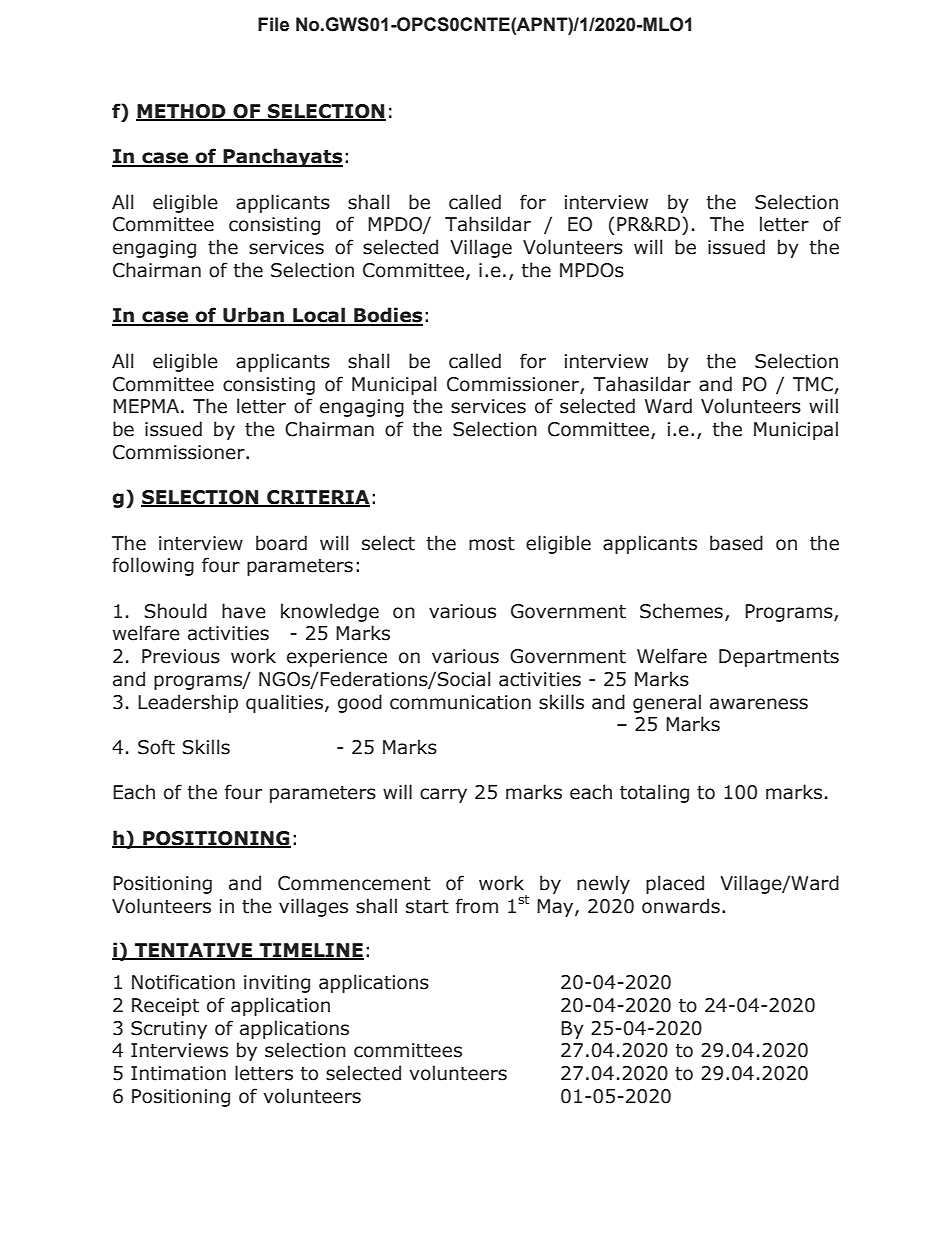 The image size is (952, 1233). I want to click on TMC, so click(813, 384).
